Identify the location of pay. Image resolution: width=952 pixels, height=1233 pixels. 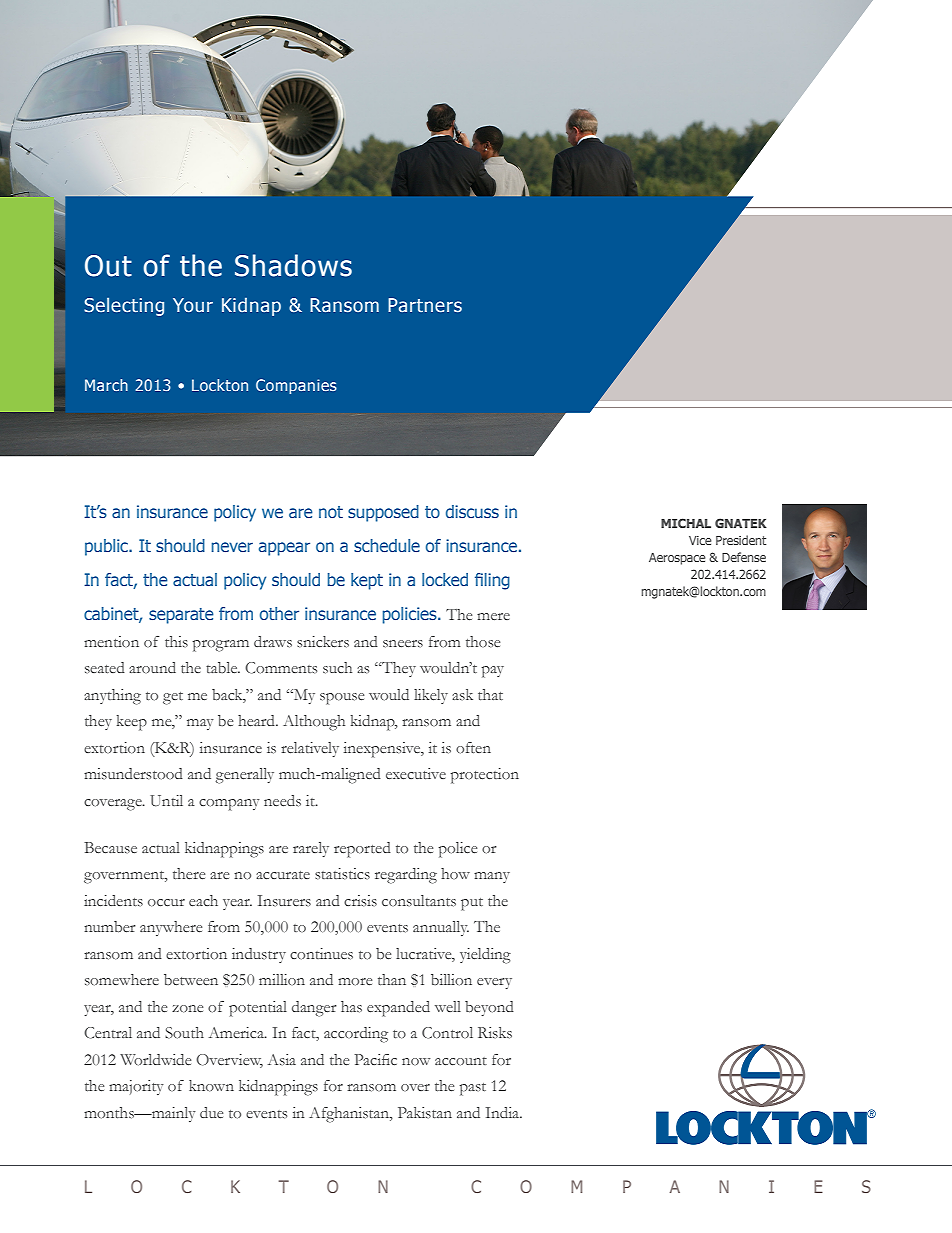
(493, 672).
